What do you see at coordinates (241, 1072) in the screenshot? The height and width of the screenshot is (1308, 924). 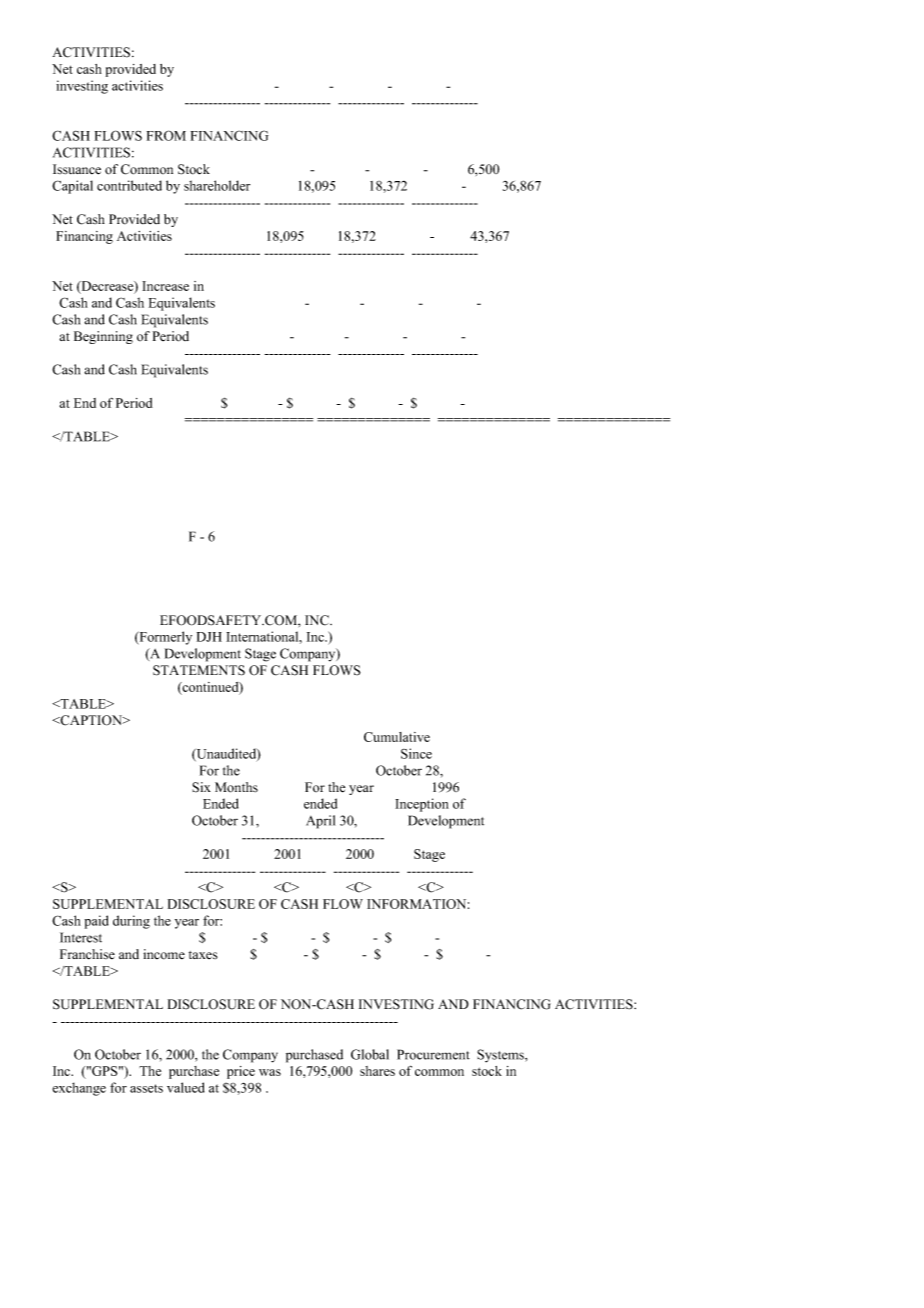 I see `price` at bounding box center [241, 1072].
